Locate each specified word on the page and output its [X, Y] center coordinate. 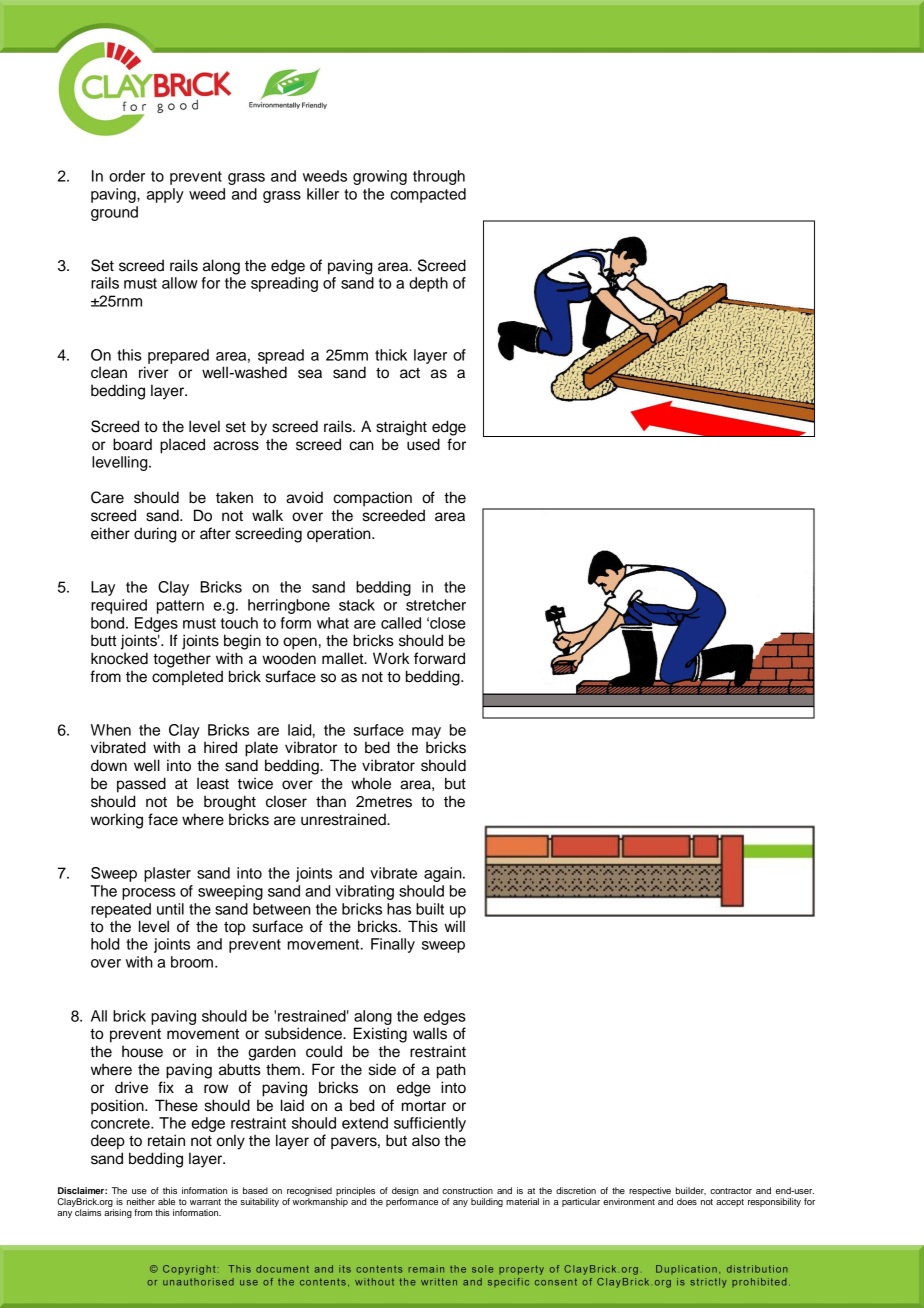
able [166, 1201]
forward [439, 658]
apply [165, 195]
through [439, 177]
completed [187, 678]
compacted [428, 195]
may [426, 733]
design [405, 1191]
